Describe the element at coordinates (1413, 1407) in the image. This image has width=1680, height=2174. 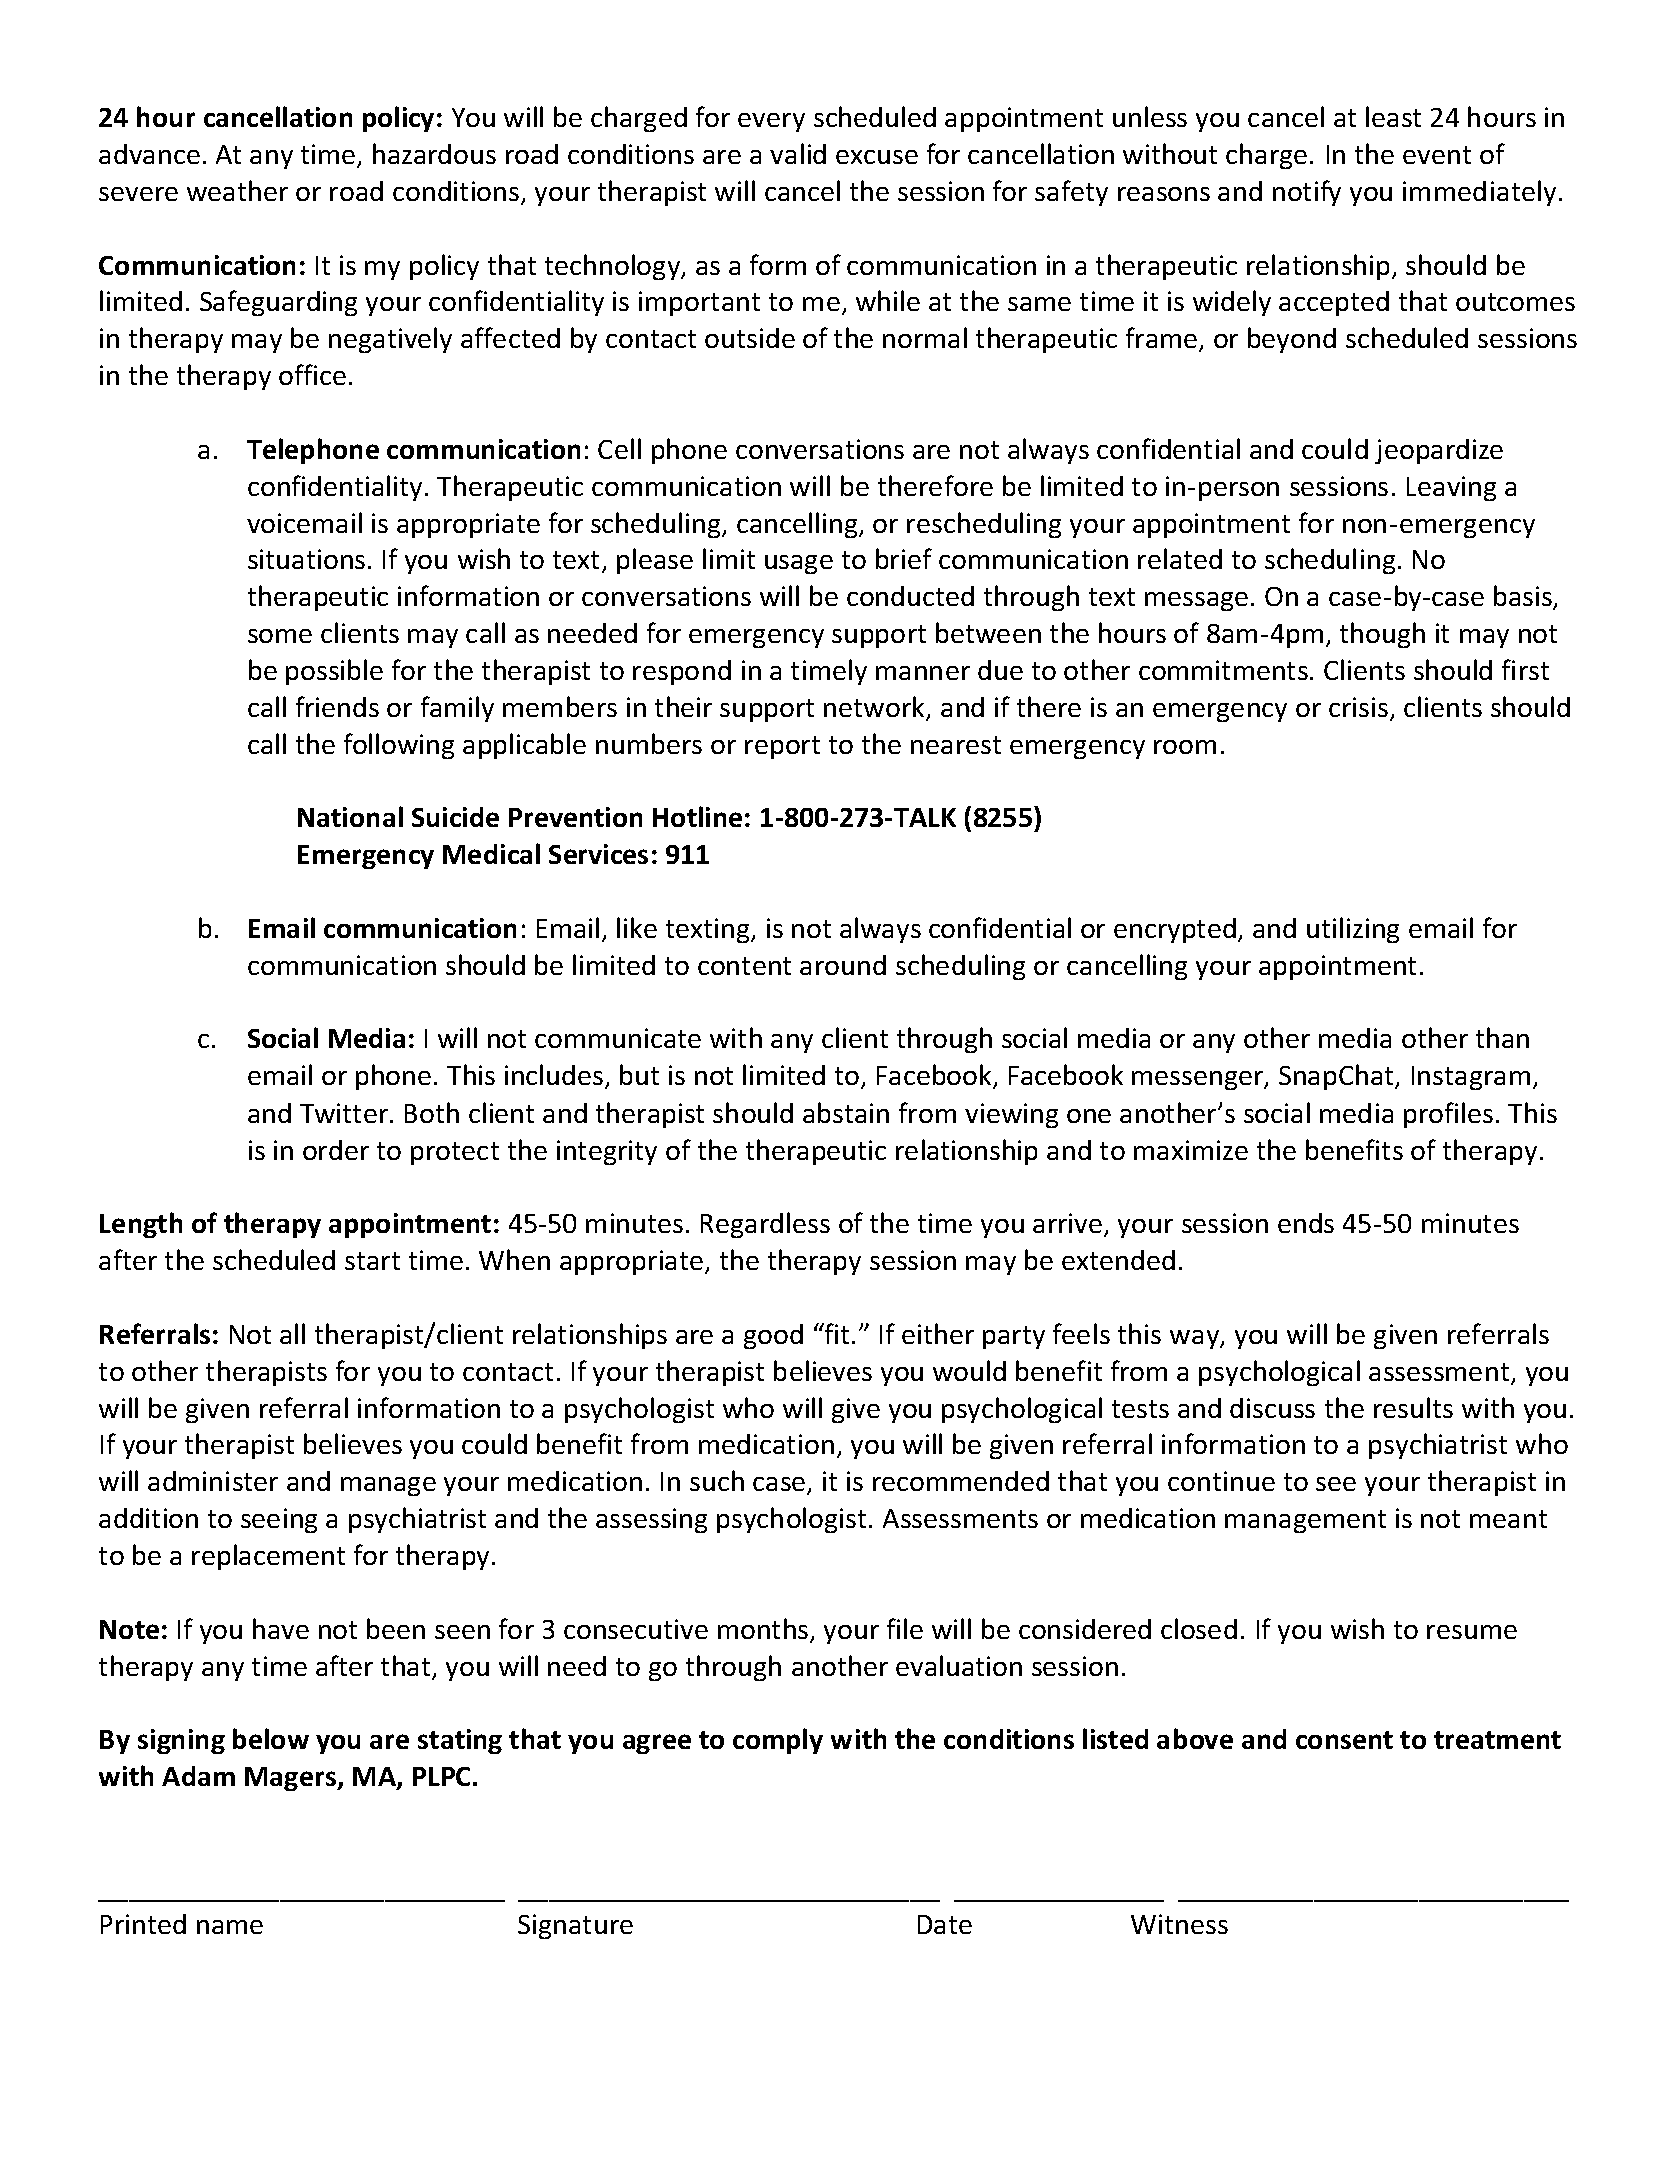
I see `results` at that location.
